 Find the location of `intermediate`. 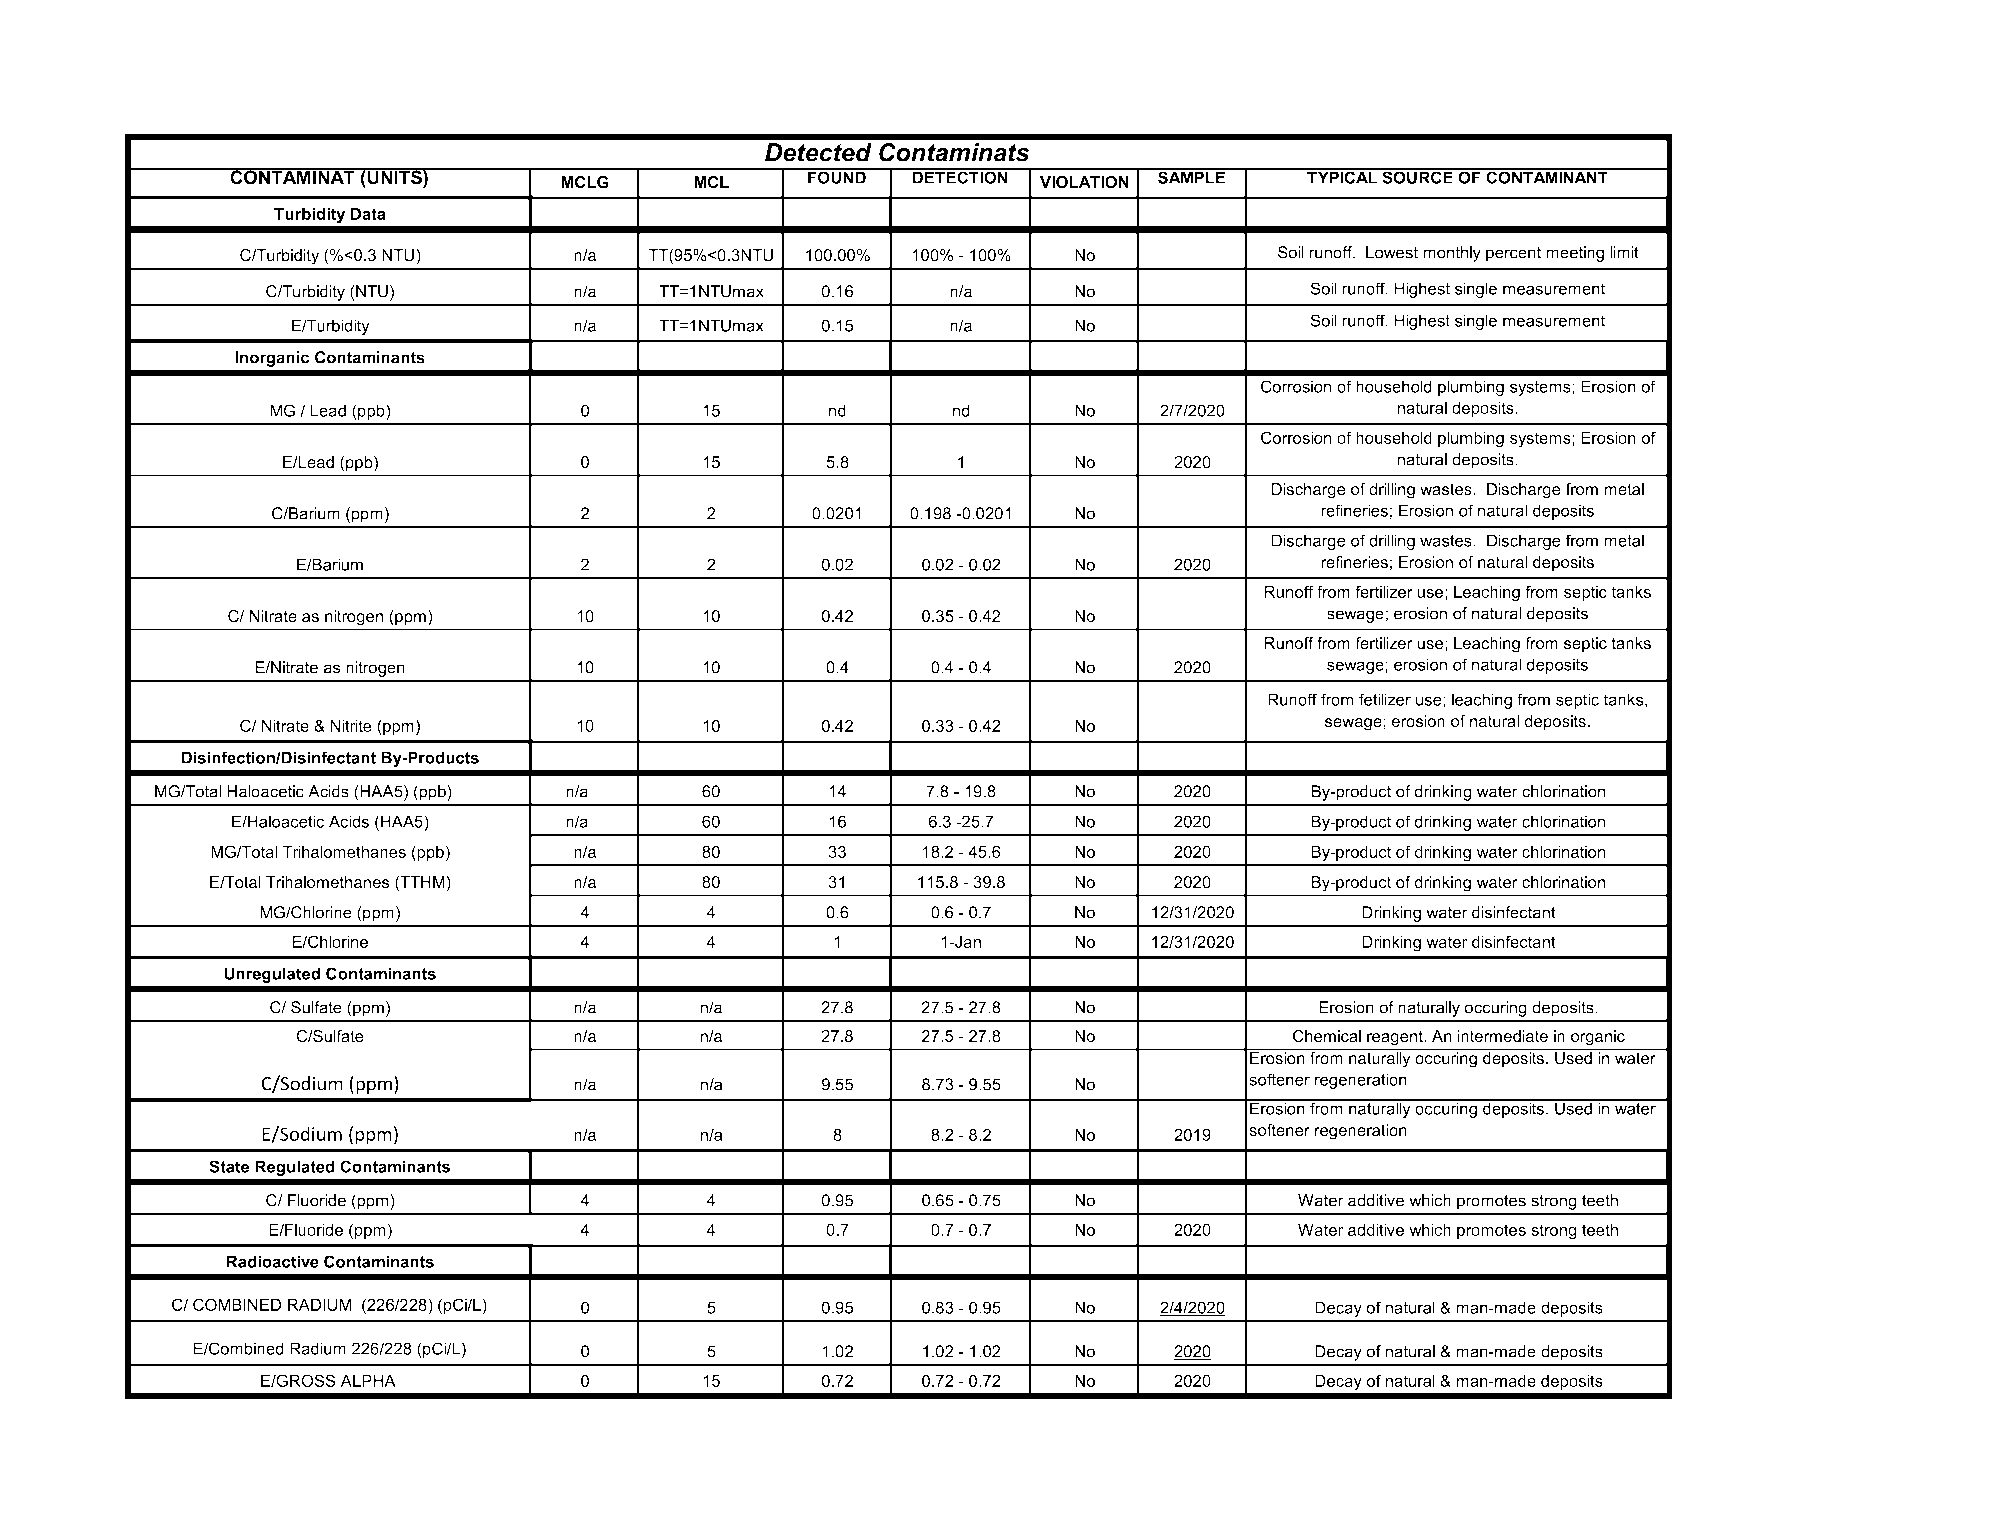

intermediate is located at coordinates (1503, 1036).
